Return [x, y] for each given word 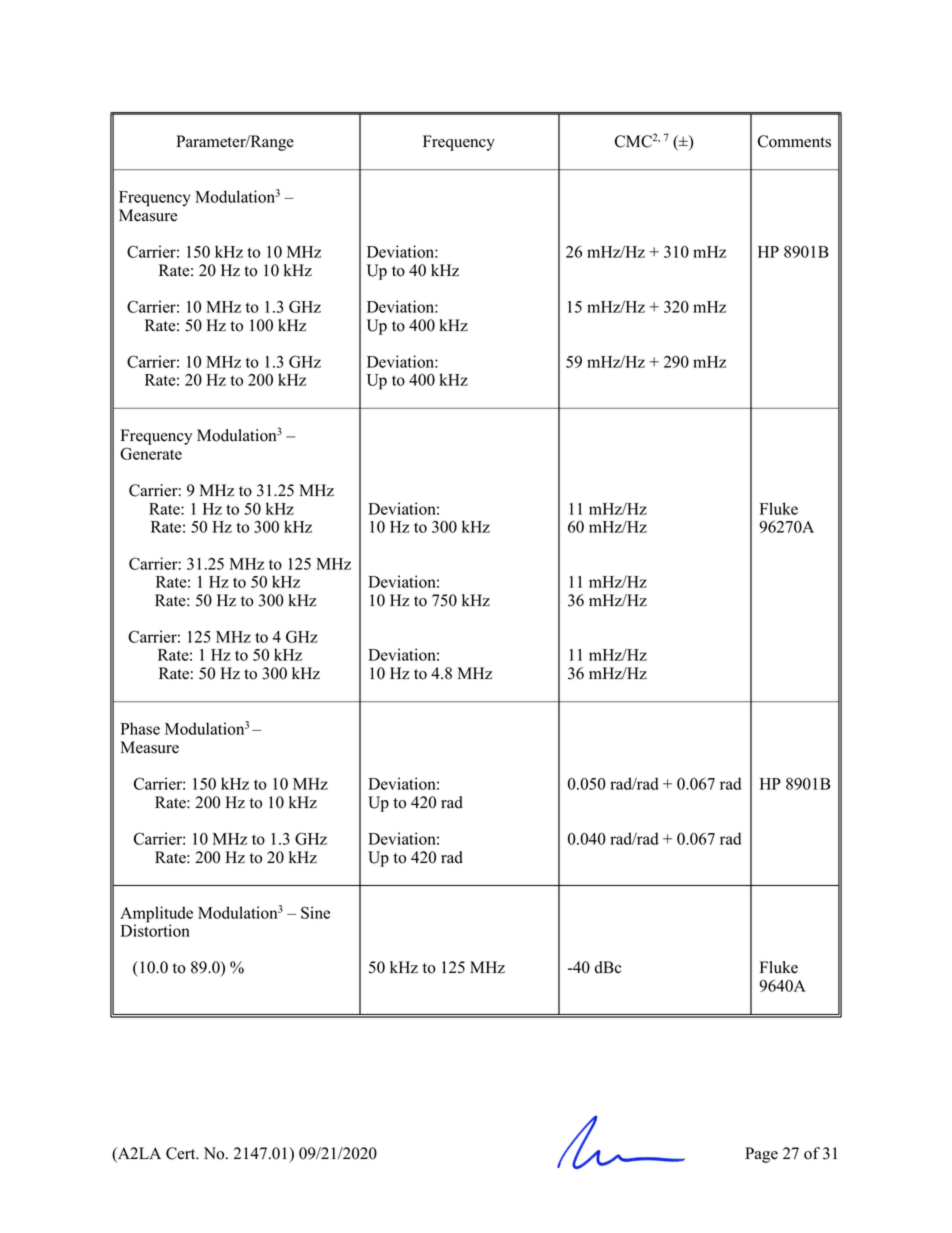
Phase [140, 728]
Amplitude [156, 915]
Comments [794, 141]
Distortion [155, 929]
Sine [315, 912]
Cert [182, 1153]
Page [761, 1155]
